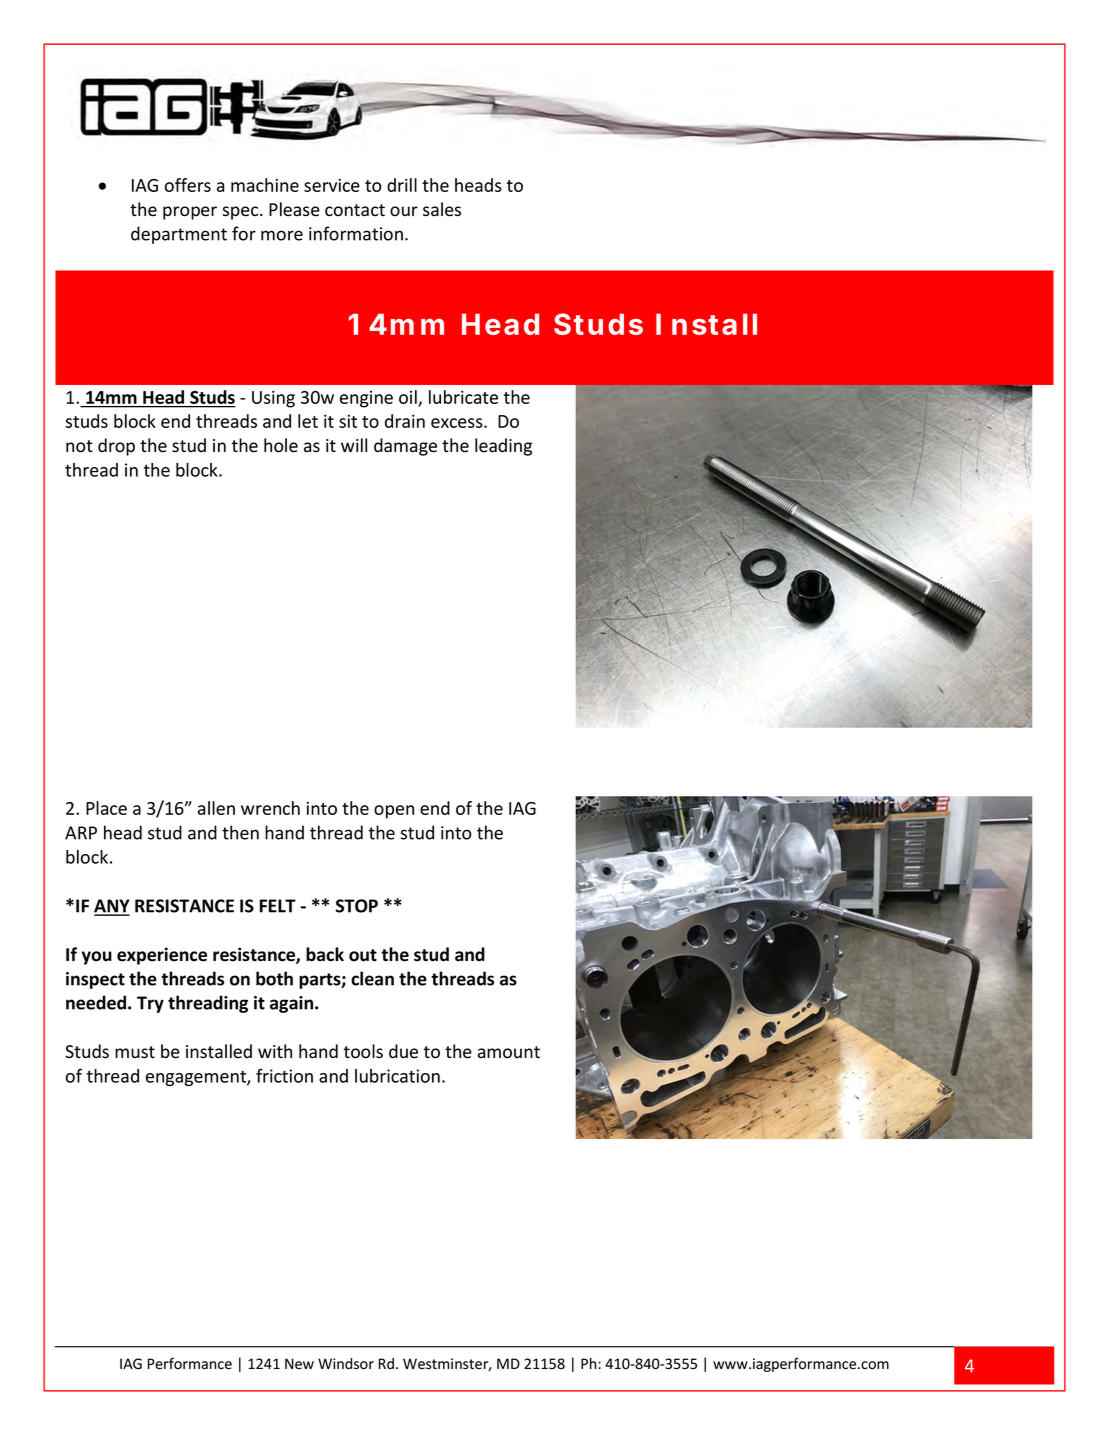 Image resolution: width=1109 pixels, height=1435 pixels. I want to click on sales, so click(442, 209).
